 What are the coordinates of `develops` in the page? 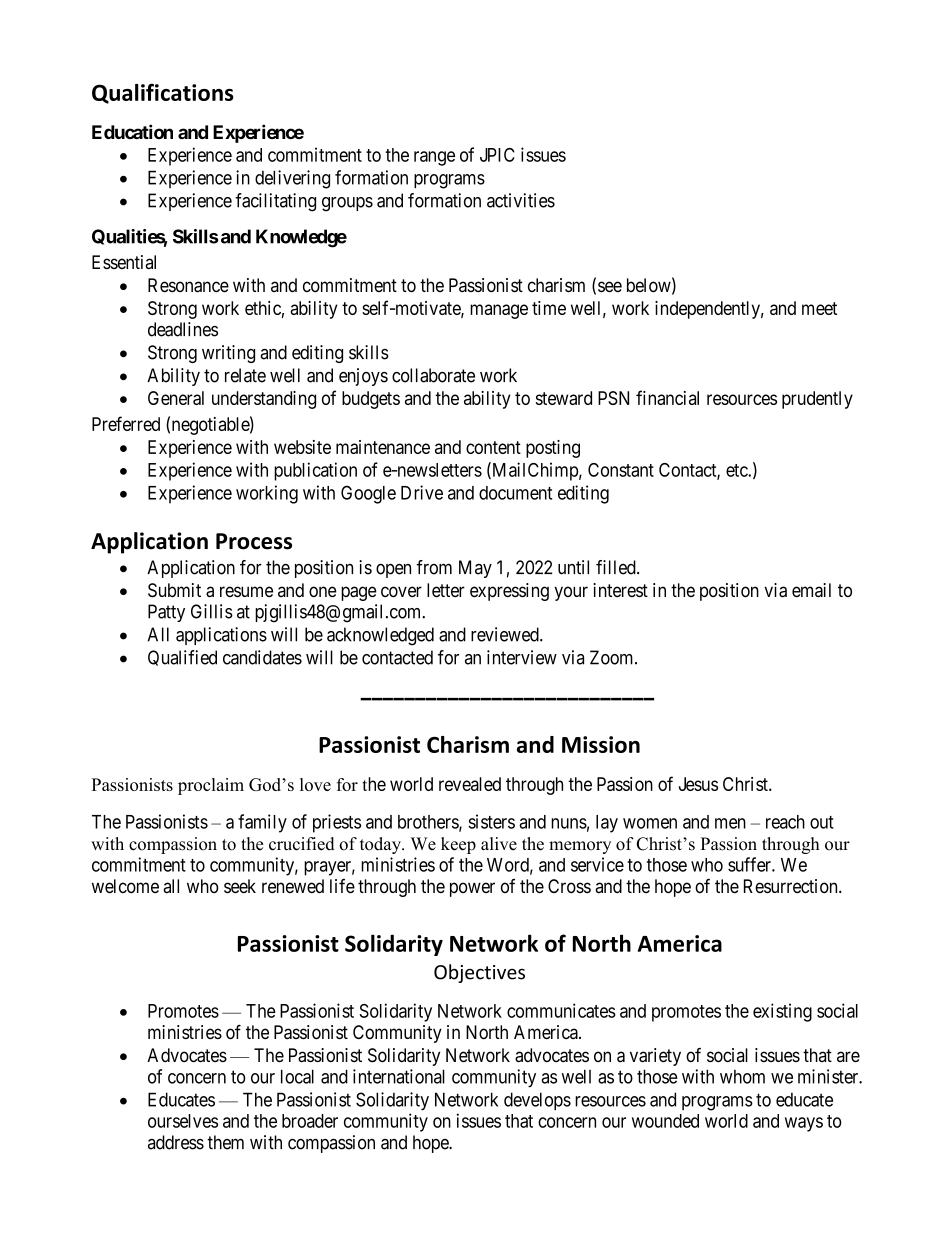 It's located at (537, 1101).
